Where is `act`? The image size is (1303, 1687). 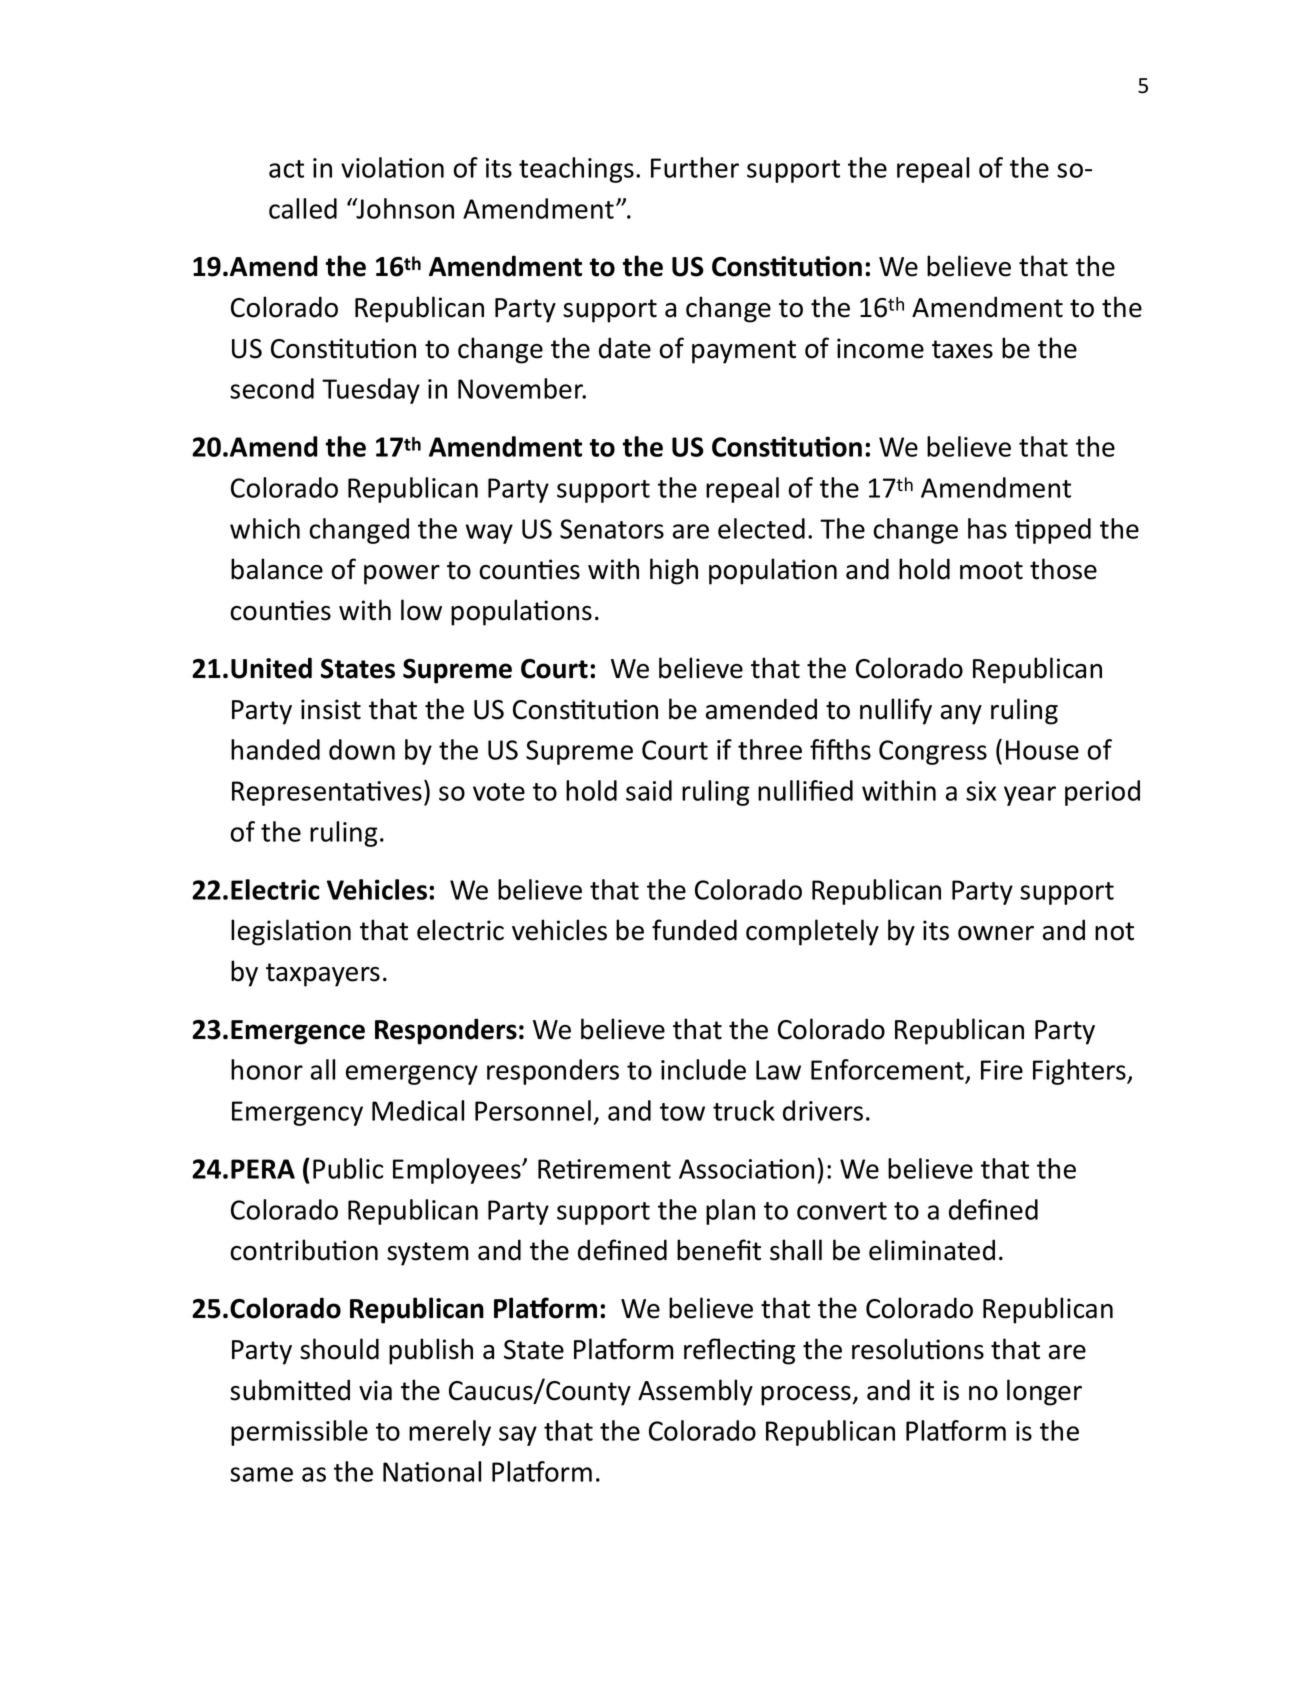
act is located at coordinates (286, 169).
